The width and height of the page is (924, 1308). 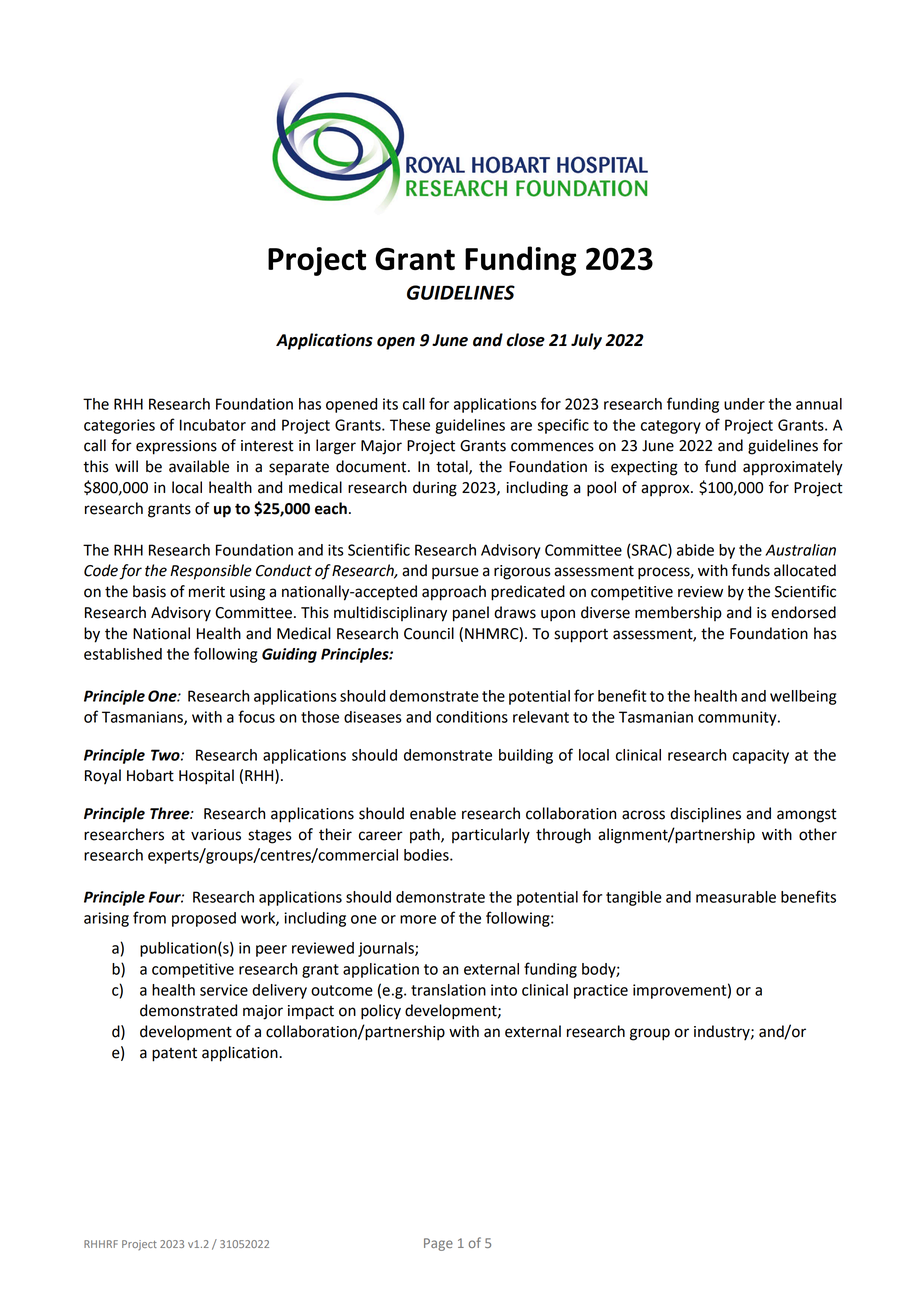 What do you see at coordinates (695, 550) in the page?
I see `abide` at bounding box center [695, 550].
